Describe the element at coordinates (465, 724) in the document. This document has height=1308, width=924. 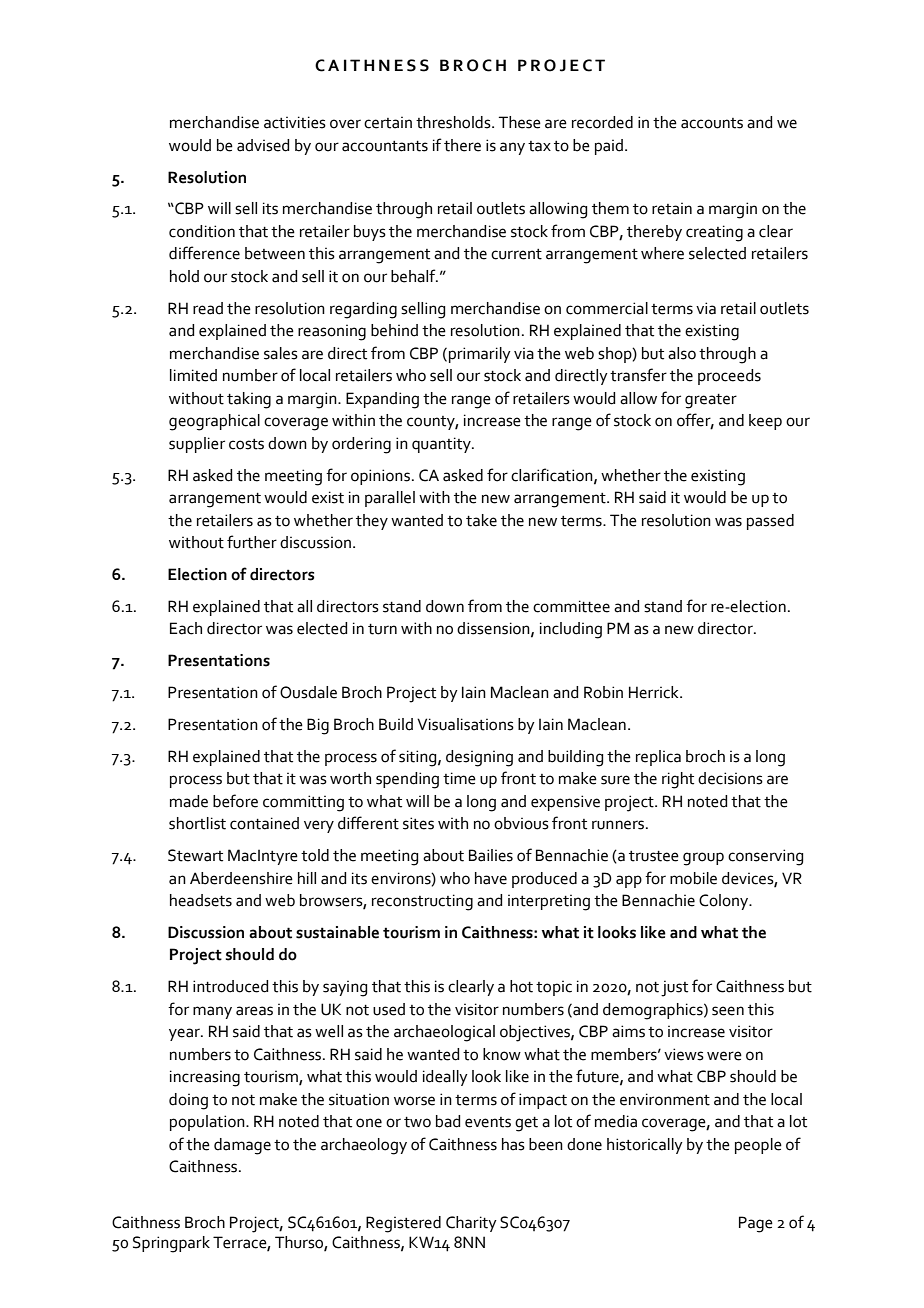
I see `Visualisations` at that location.
